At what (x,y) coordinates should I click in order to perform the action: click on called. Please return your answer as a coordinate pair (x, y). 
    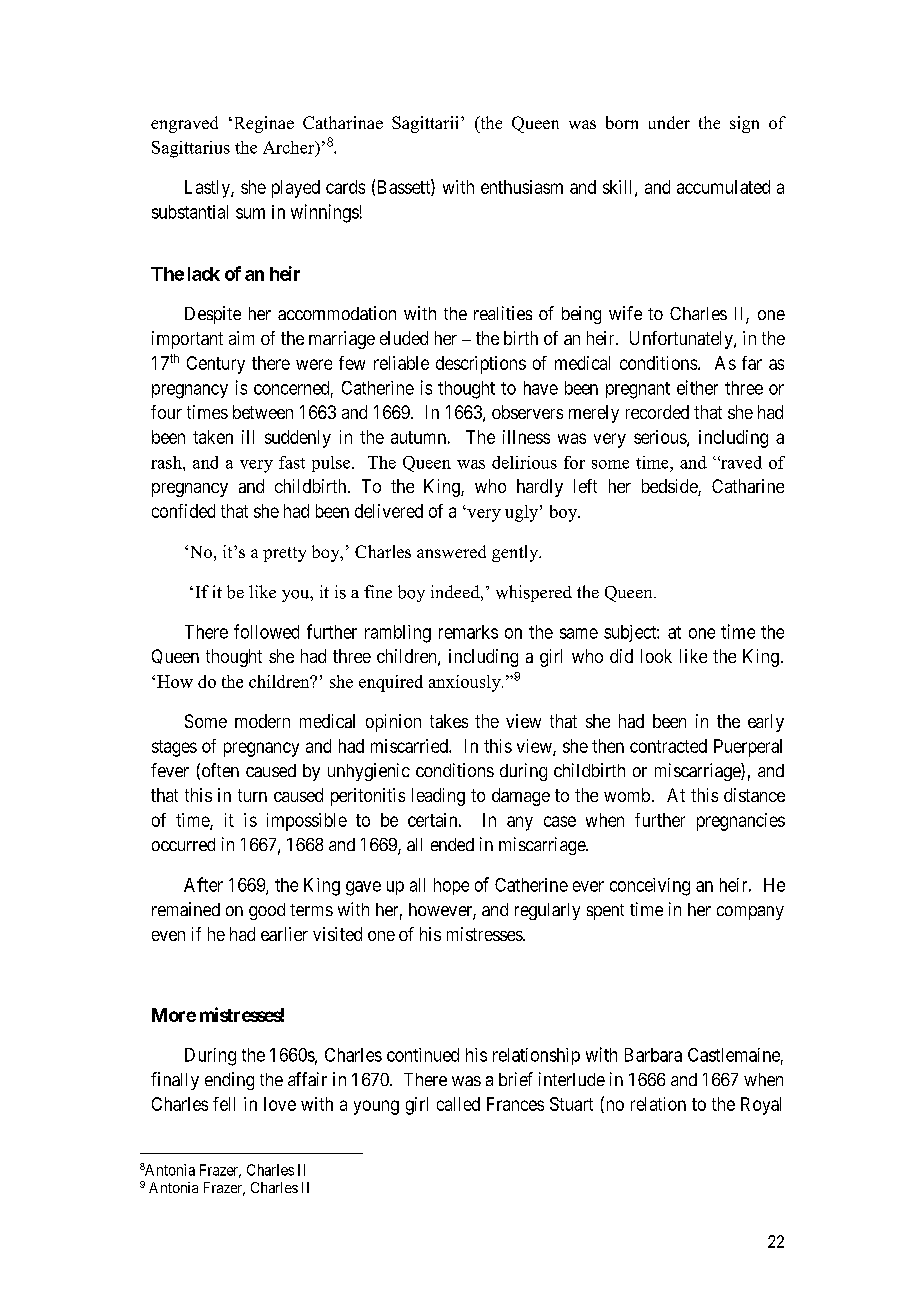
    Looking at the image, I should click on (458, 1104).
